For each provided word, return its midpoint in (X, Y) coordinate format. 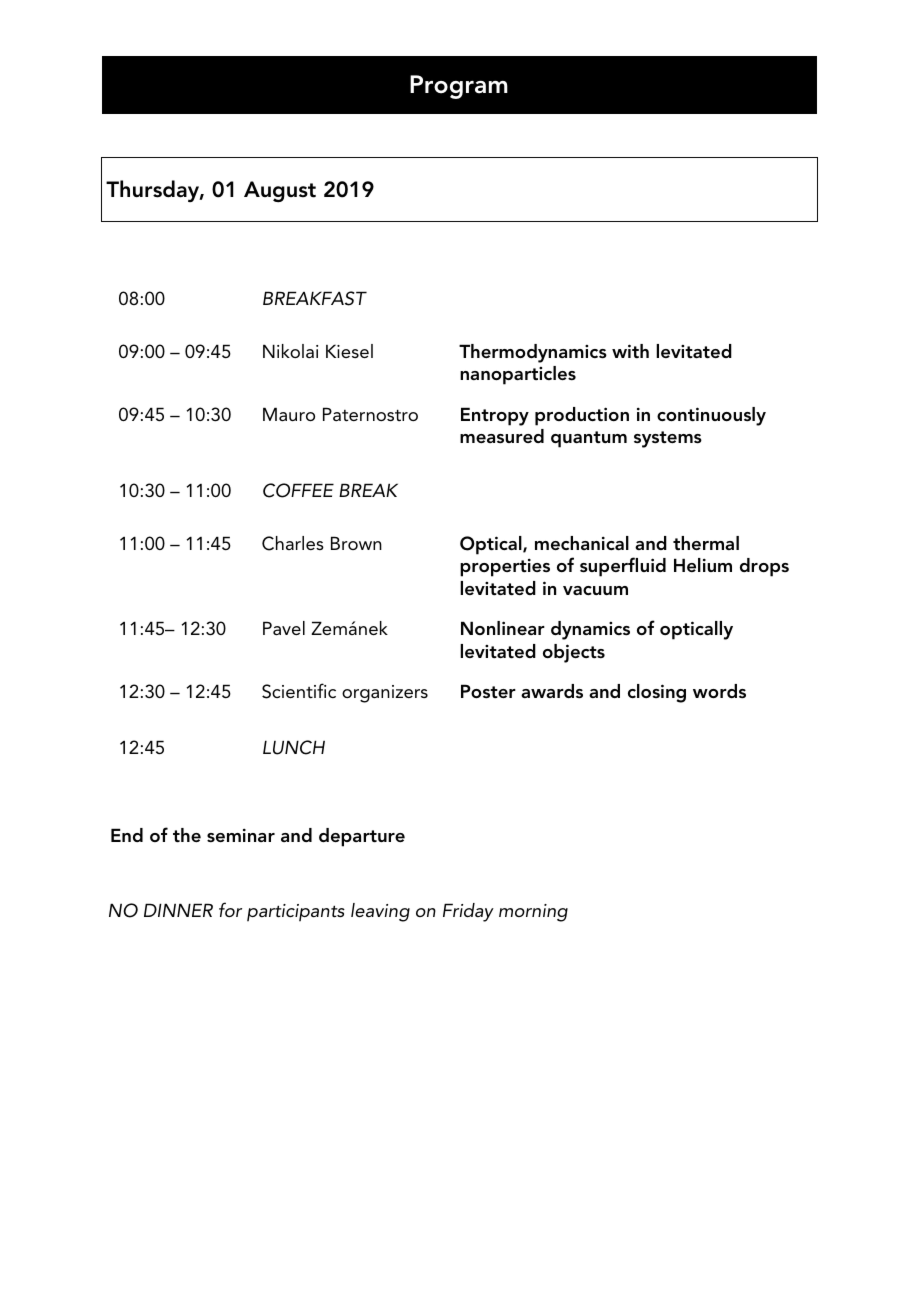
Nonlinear (503, 628)
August (280, 192)
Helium (703, 565)
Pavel (284, 628)
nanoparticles (518, 375)
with (630, 351)
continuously (711, 416)
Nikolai (290, 351)
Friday (468, 912)
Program (459, 87)
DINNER (178, 910)
